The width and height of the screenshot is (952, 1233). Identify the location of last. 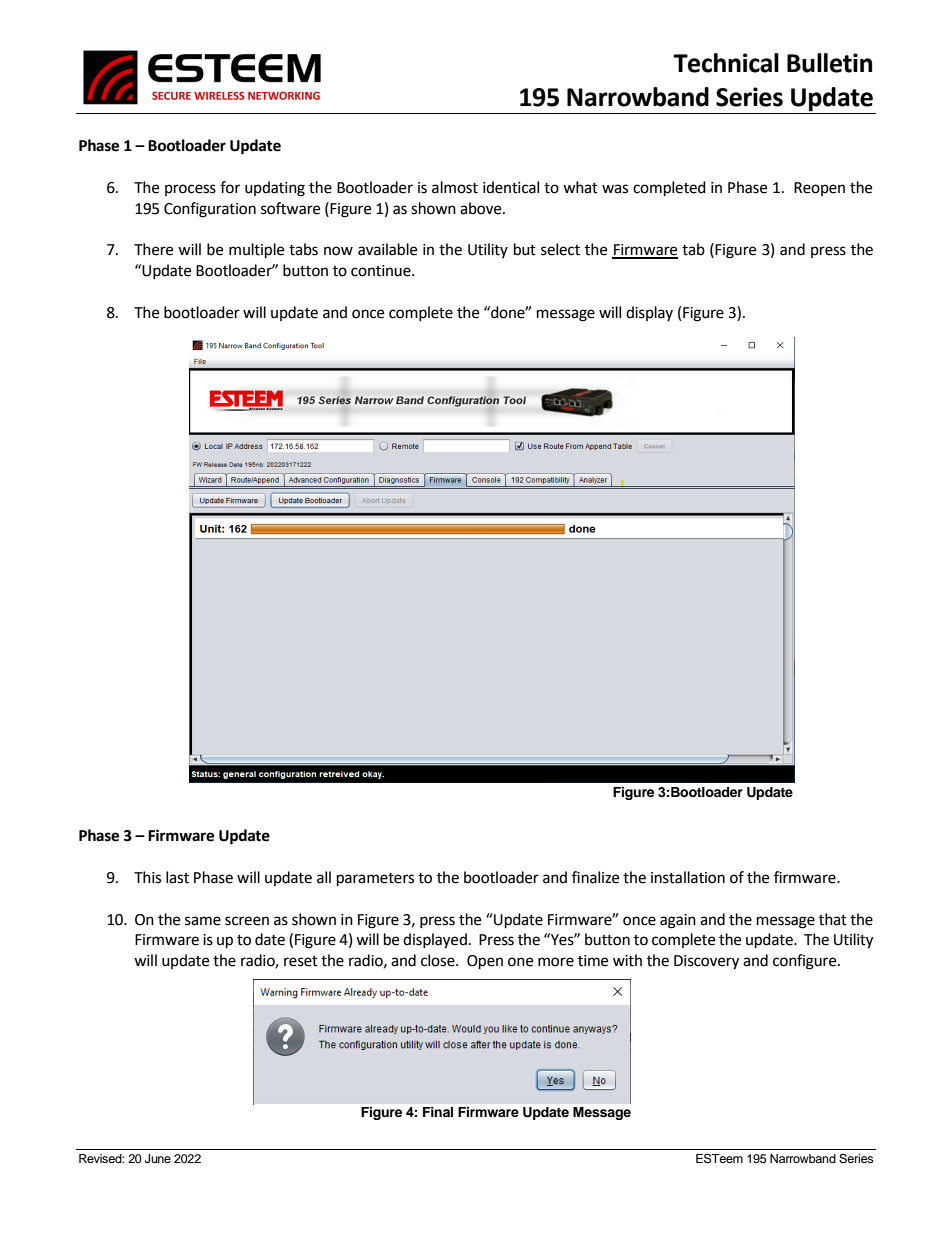
(177, 877).
